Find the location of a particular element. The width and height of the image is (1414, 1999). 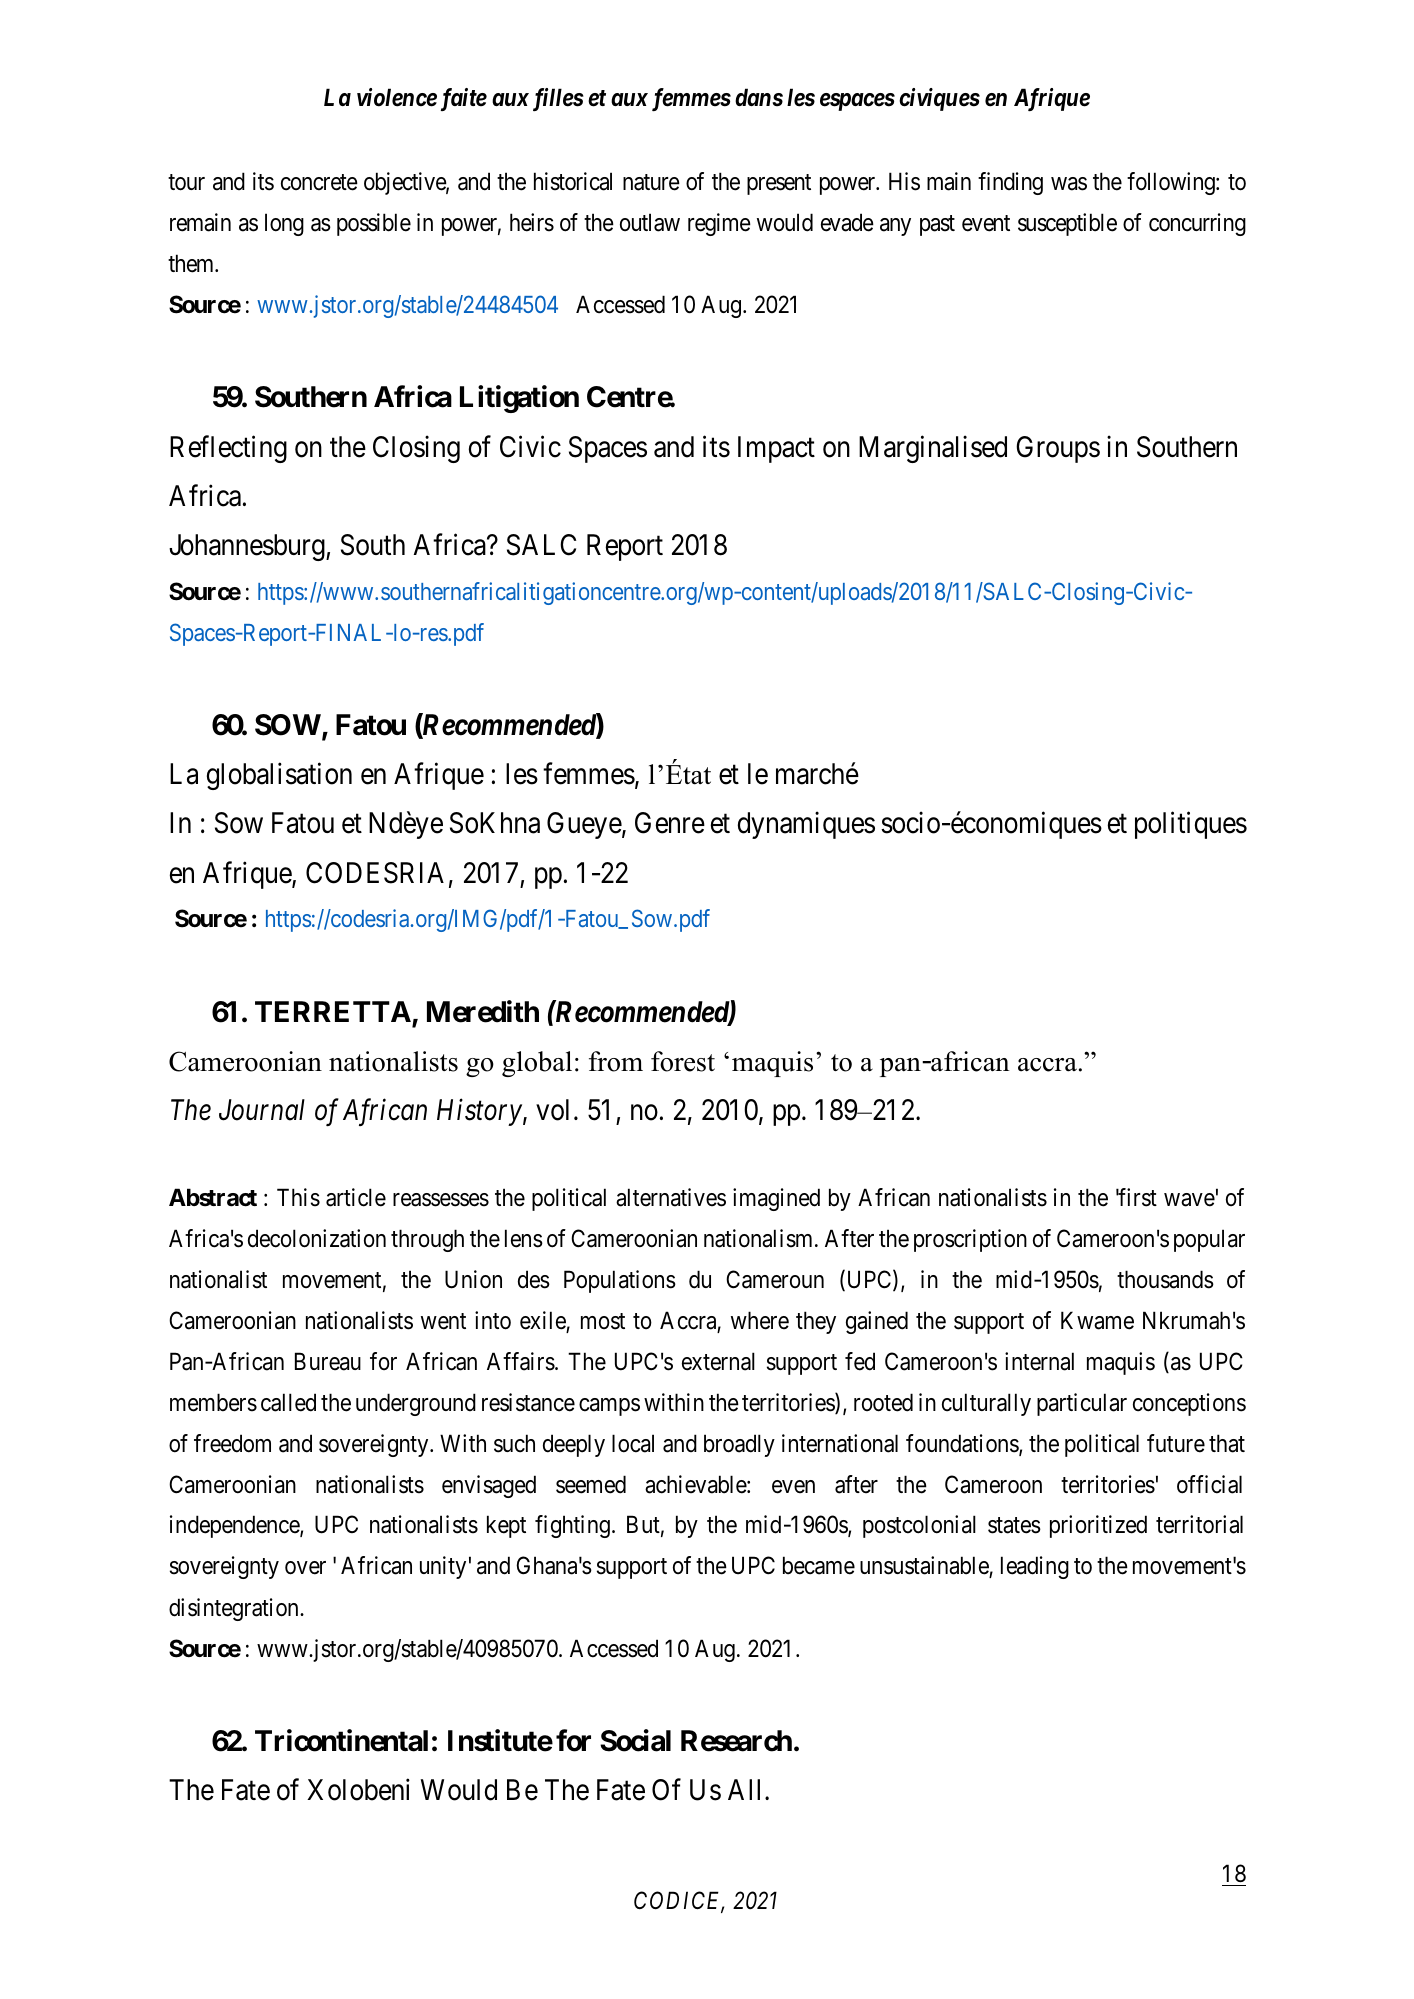

long is located at coordinates (284, 224).
